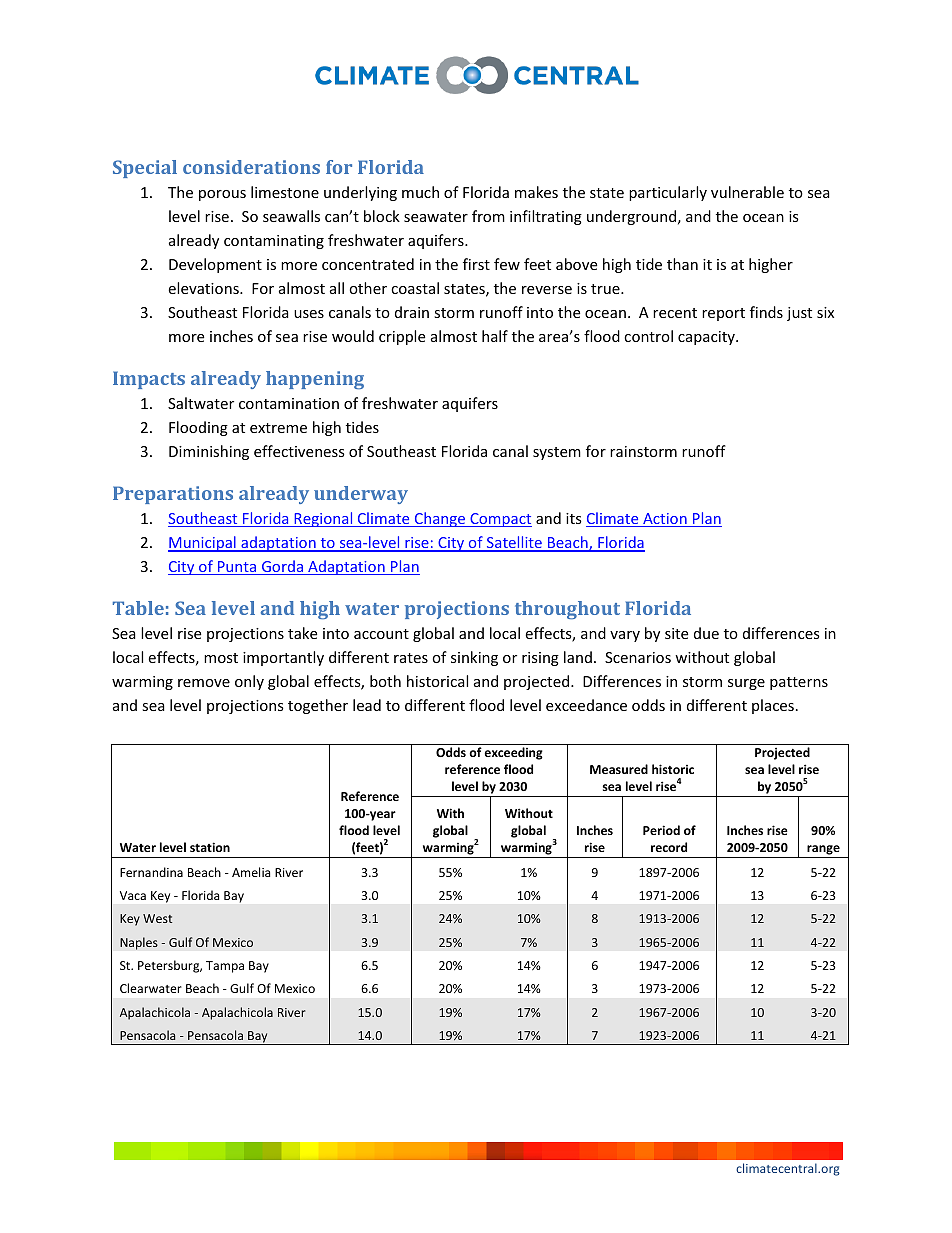 The image size is (952, 1233). I want to click on Action, so click(665, 520).
